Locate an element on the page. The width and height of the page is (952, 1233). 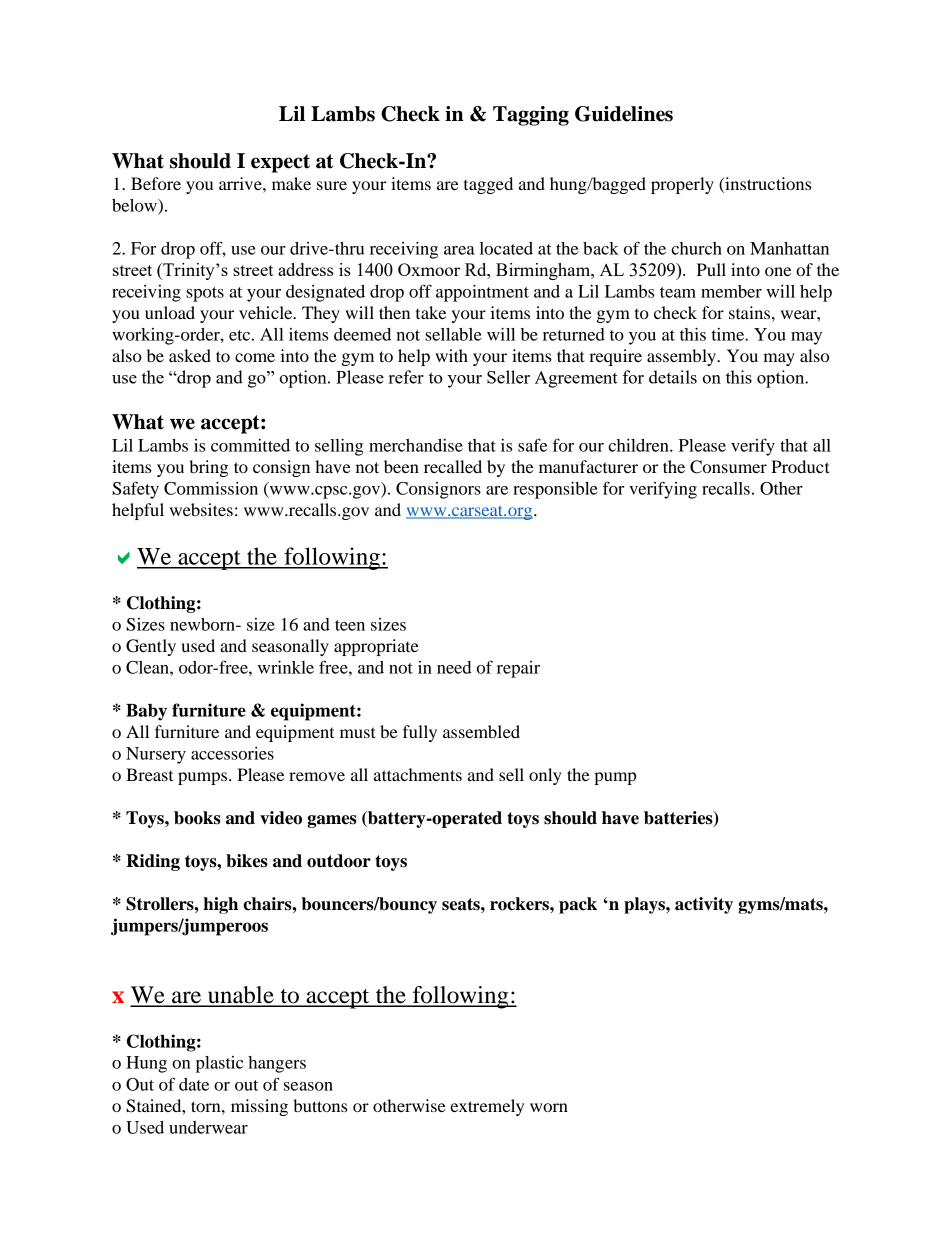
bring is located at coordinates (208, 468).
